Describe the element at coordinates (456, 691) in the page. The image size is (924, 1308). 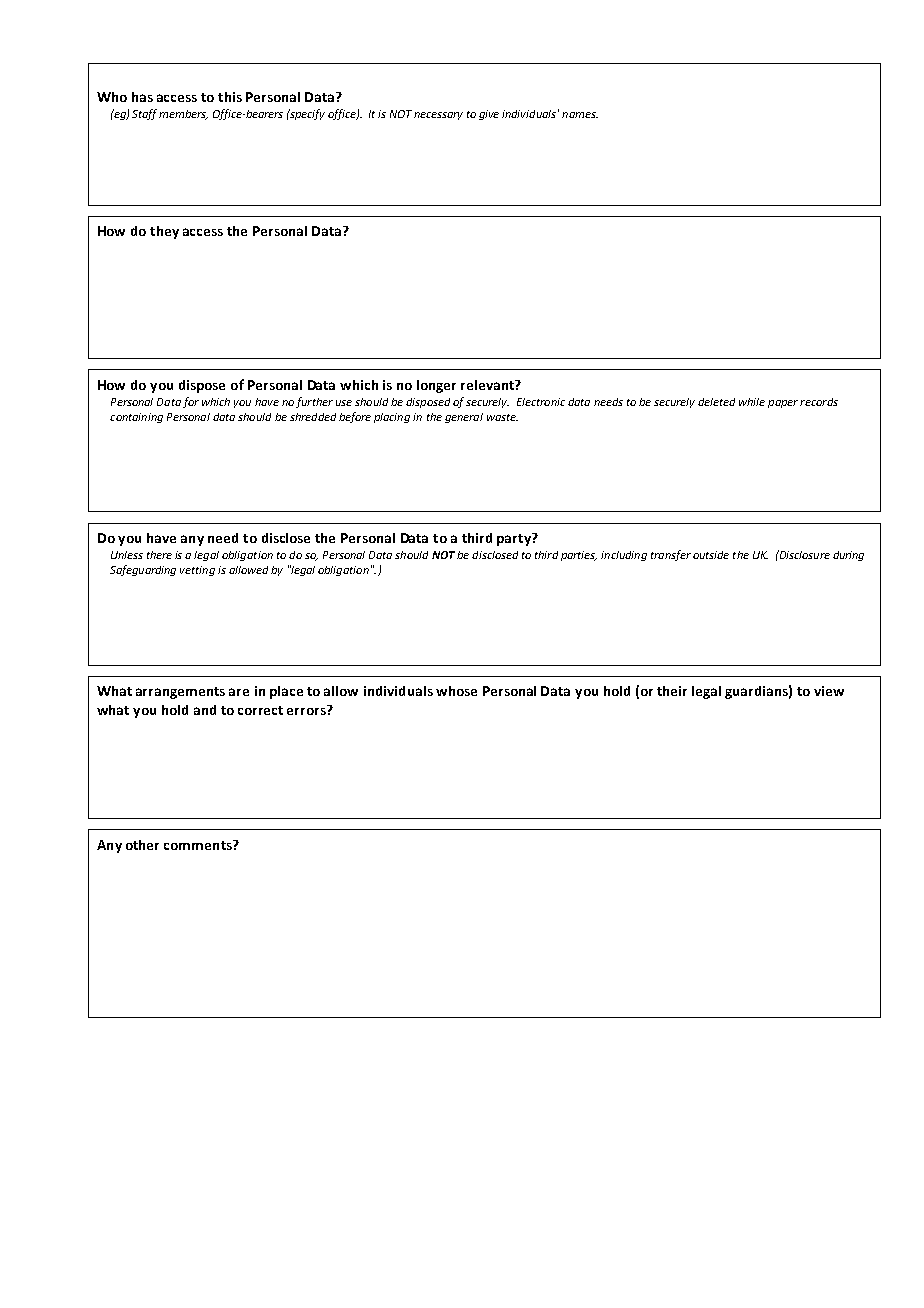
I see `whose` at that location.
